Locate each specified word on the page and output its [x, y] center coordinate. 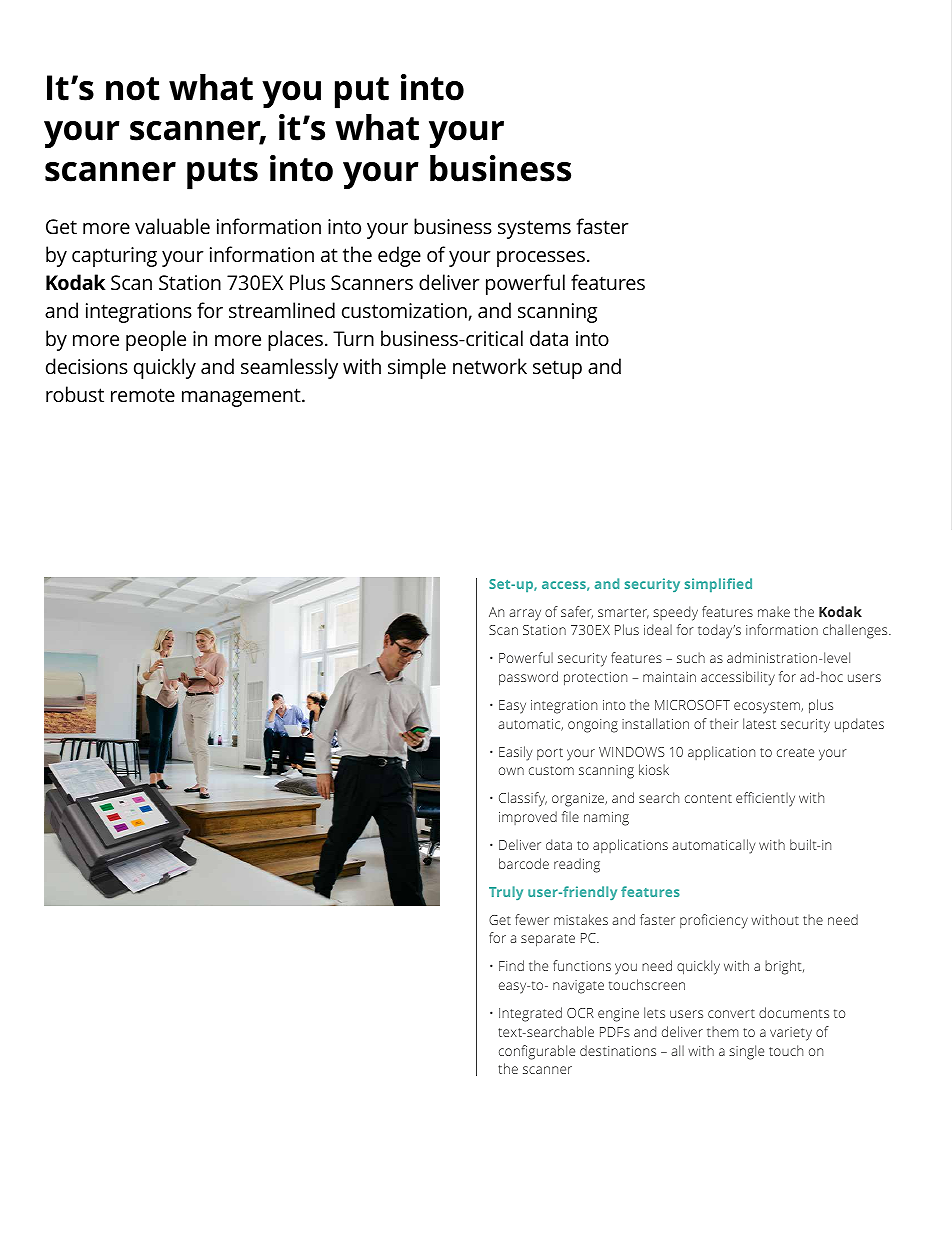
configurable [537, 1052]
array [525, 615]
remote [143, 395]
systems [534, 229]
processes [541, 259]
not [133, 89]
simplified [718, 585]
